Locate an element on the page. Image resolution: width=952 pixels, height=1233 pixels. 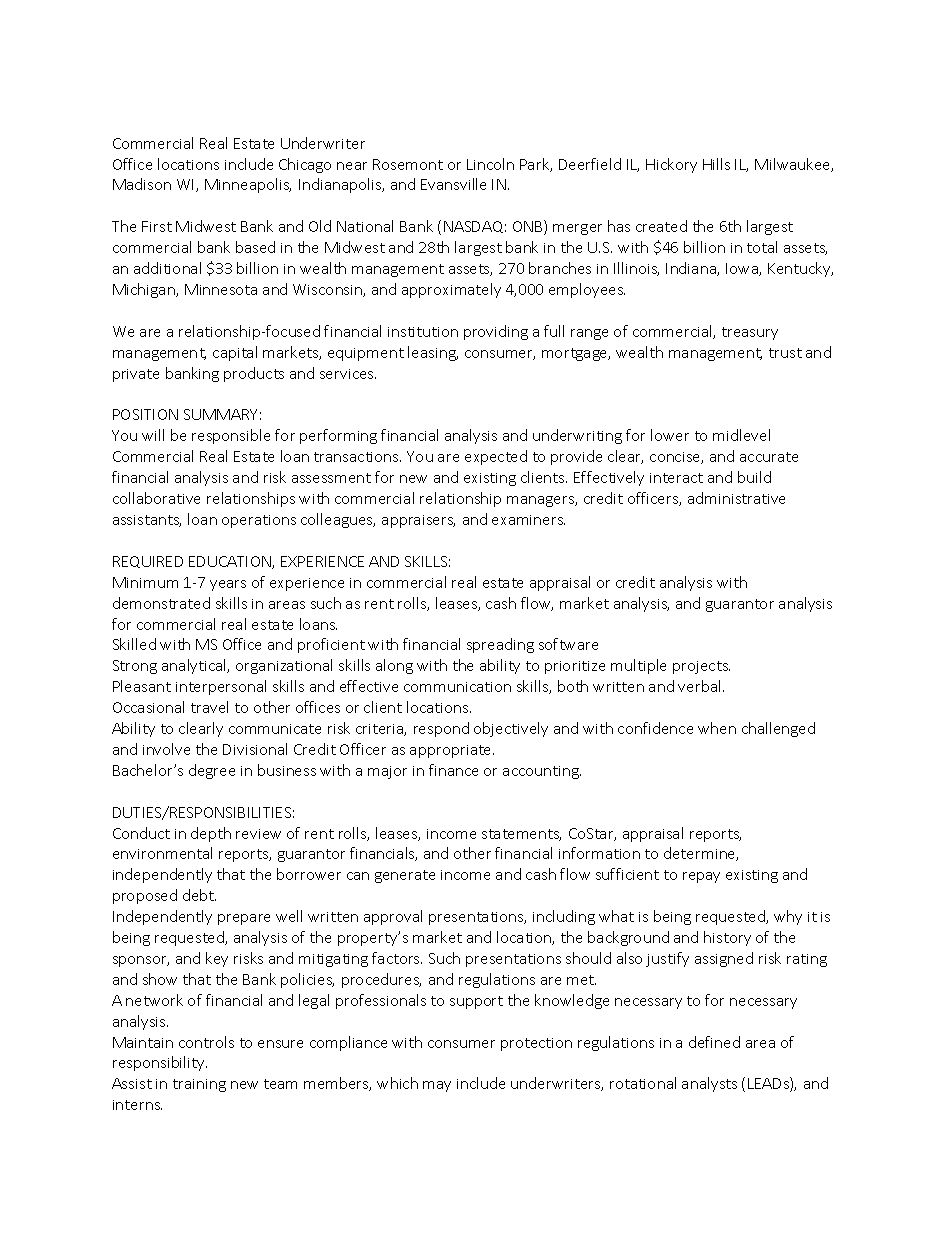
administrative is located at coordinates (736, 498).
